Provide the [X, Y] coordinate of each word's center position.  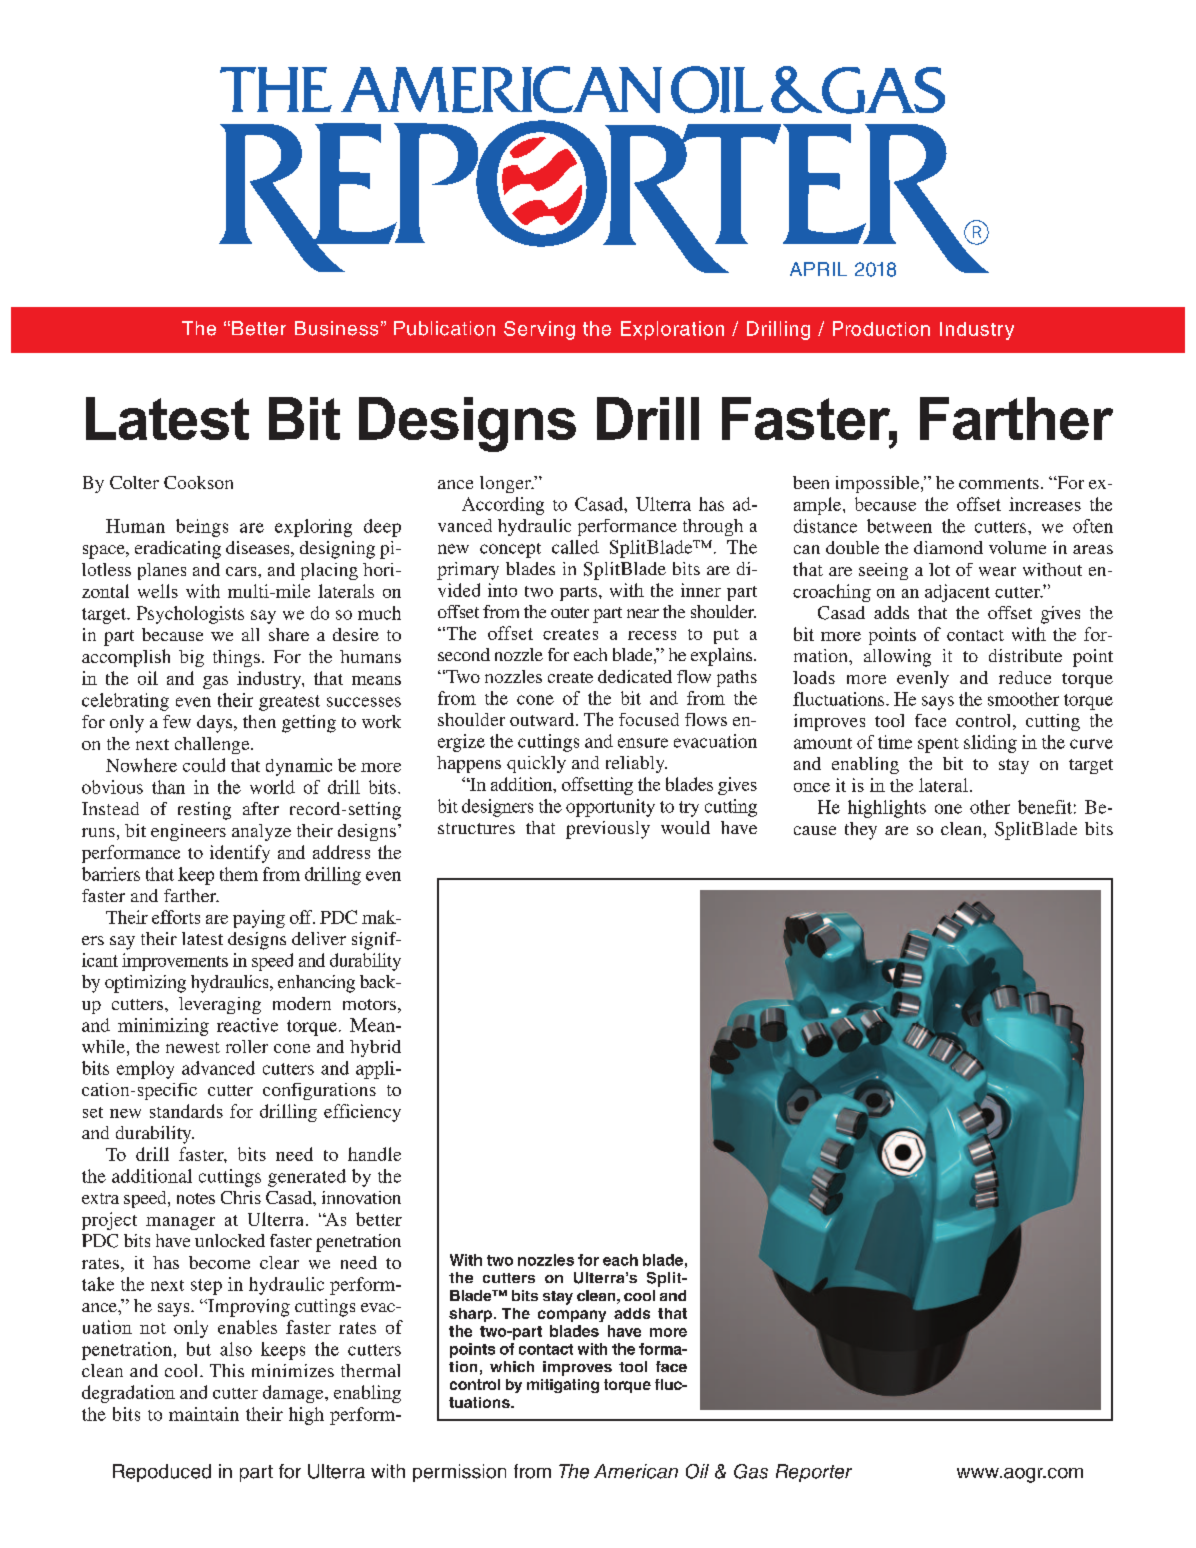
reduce [1025, 677]
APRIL [818, 269]
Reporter [814, 1473]
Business [336, 328]
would [685, 827]
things [236, 658]
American [636, 1471]
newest [193, 1047]
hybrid [375, 1048]
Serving [539, 330]
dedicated [635, 676]
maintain [204, 1414]
